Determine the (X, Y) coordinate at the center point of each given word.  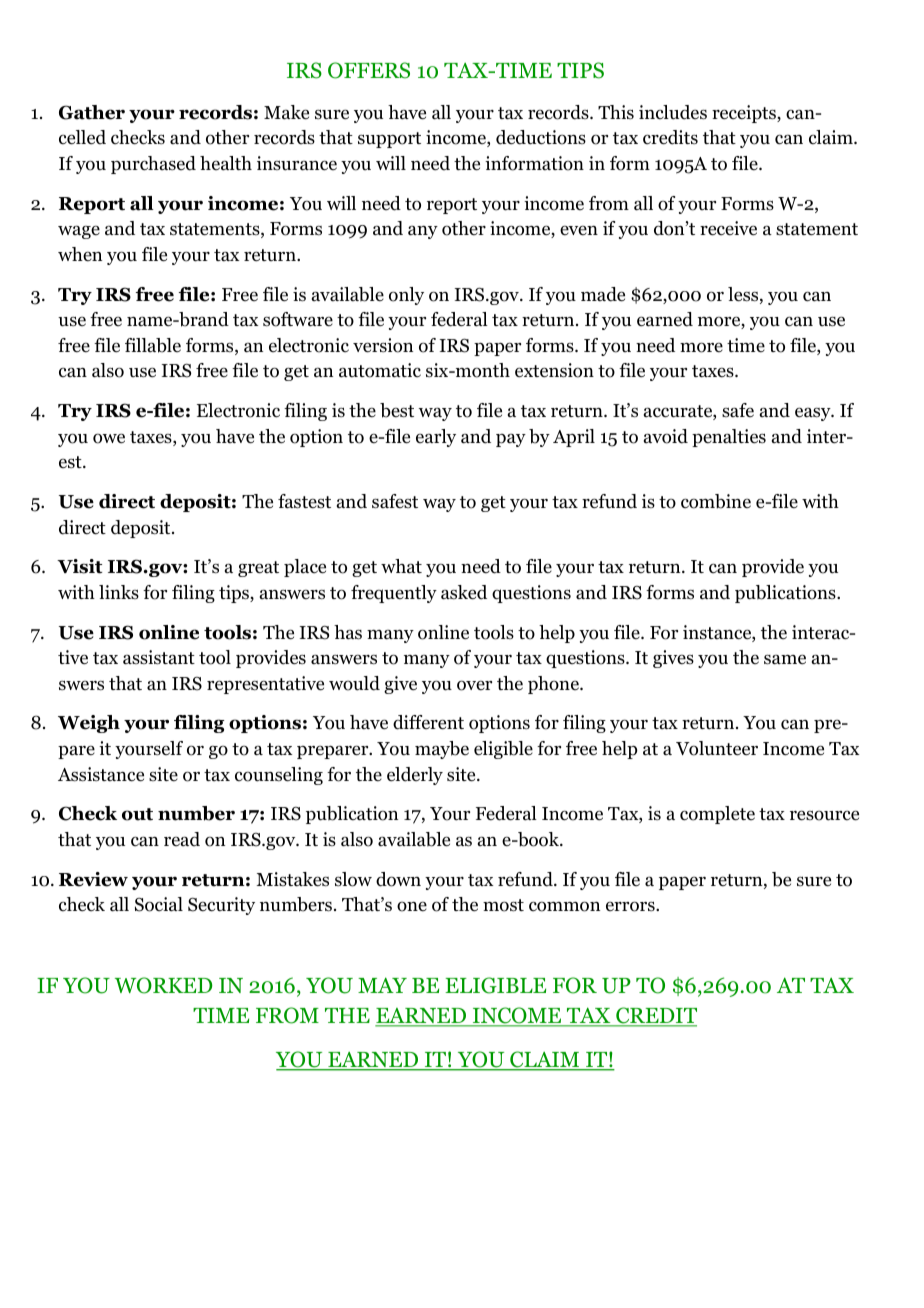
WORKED (164, 985)
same (785, 659)
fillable (153, 345)
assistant (159, 657)
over (474, 685)
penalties (729, 438)
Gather (92, 112)
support (389, 140)
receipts (745, 114)
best (397, 410)
